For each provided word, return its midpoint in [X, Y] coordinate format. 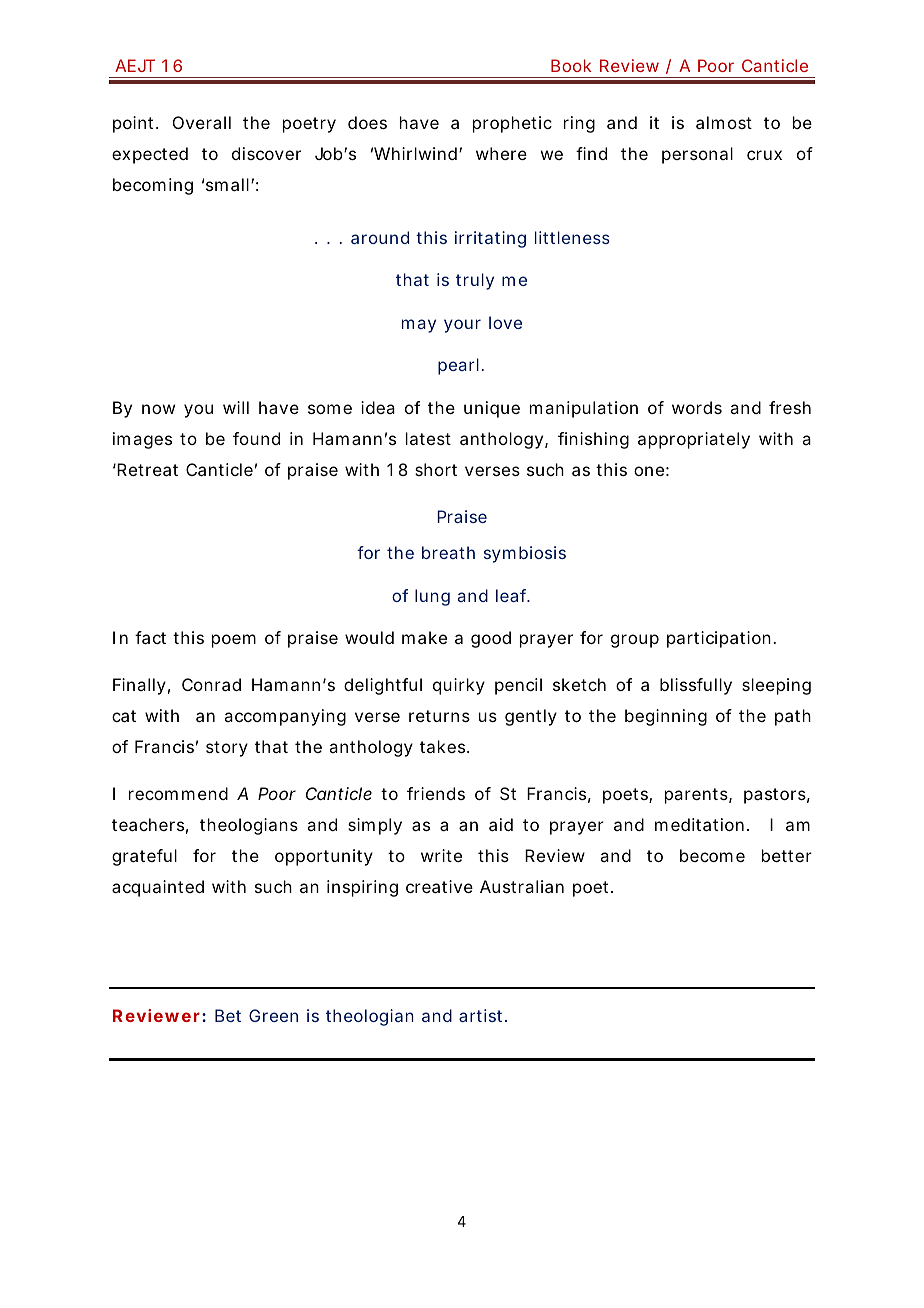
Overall [202, 122]
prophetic [512, 124]
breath [448, 552]
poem [234, 641]
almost [724, 122]
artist [482, 1015]
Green [273, 1015]
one [649, 471]
